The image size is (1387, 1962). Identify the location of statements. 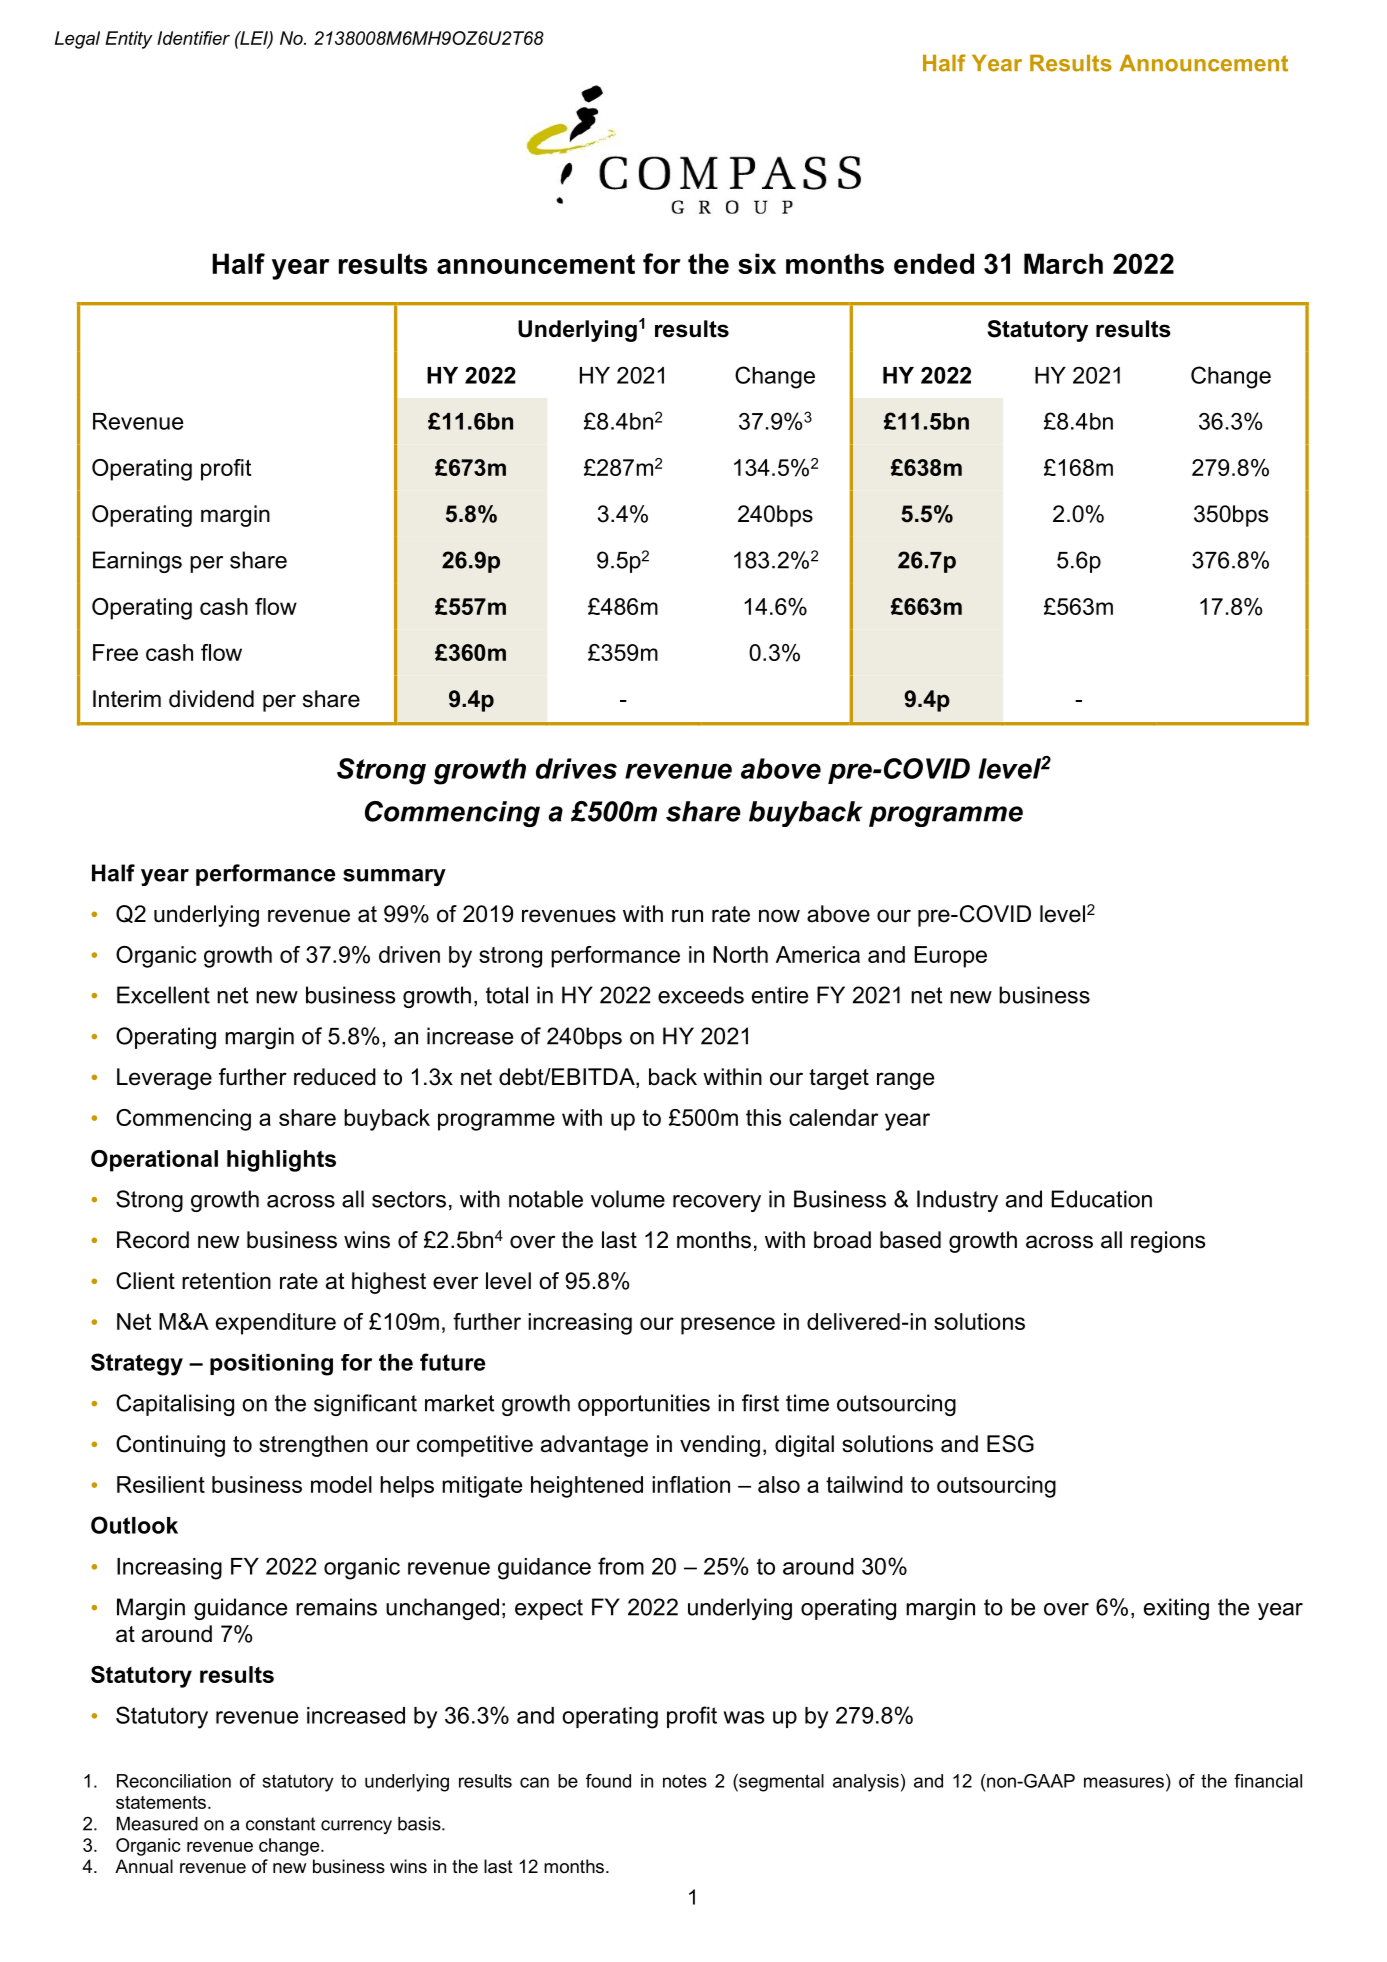
(161, 1802).
